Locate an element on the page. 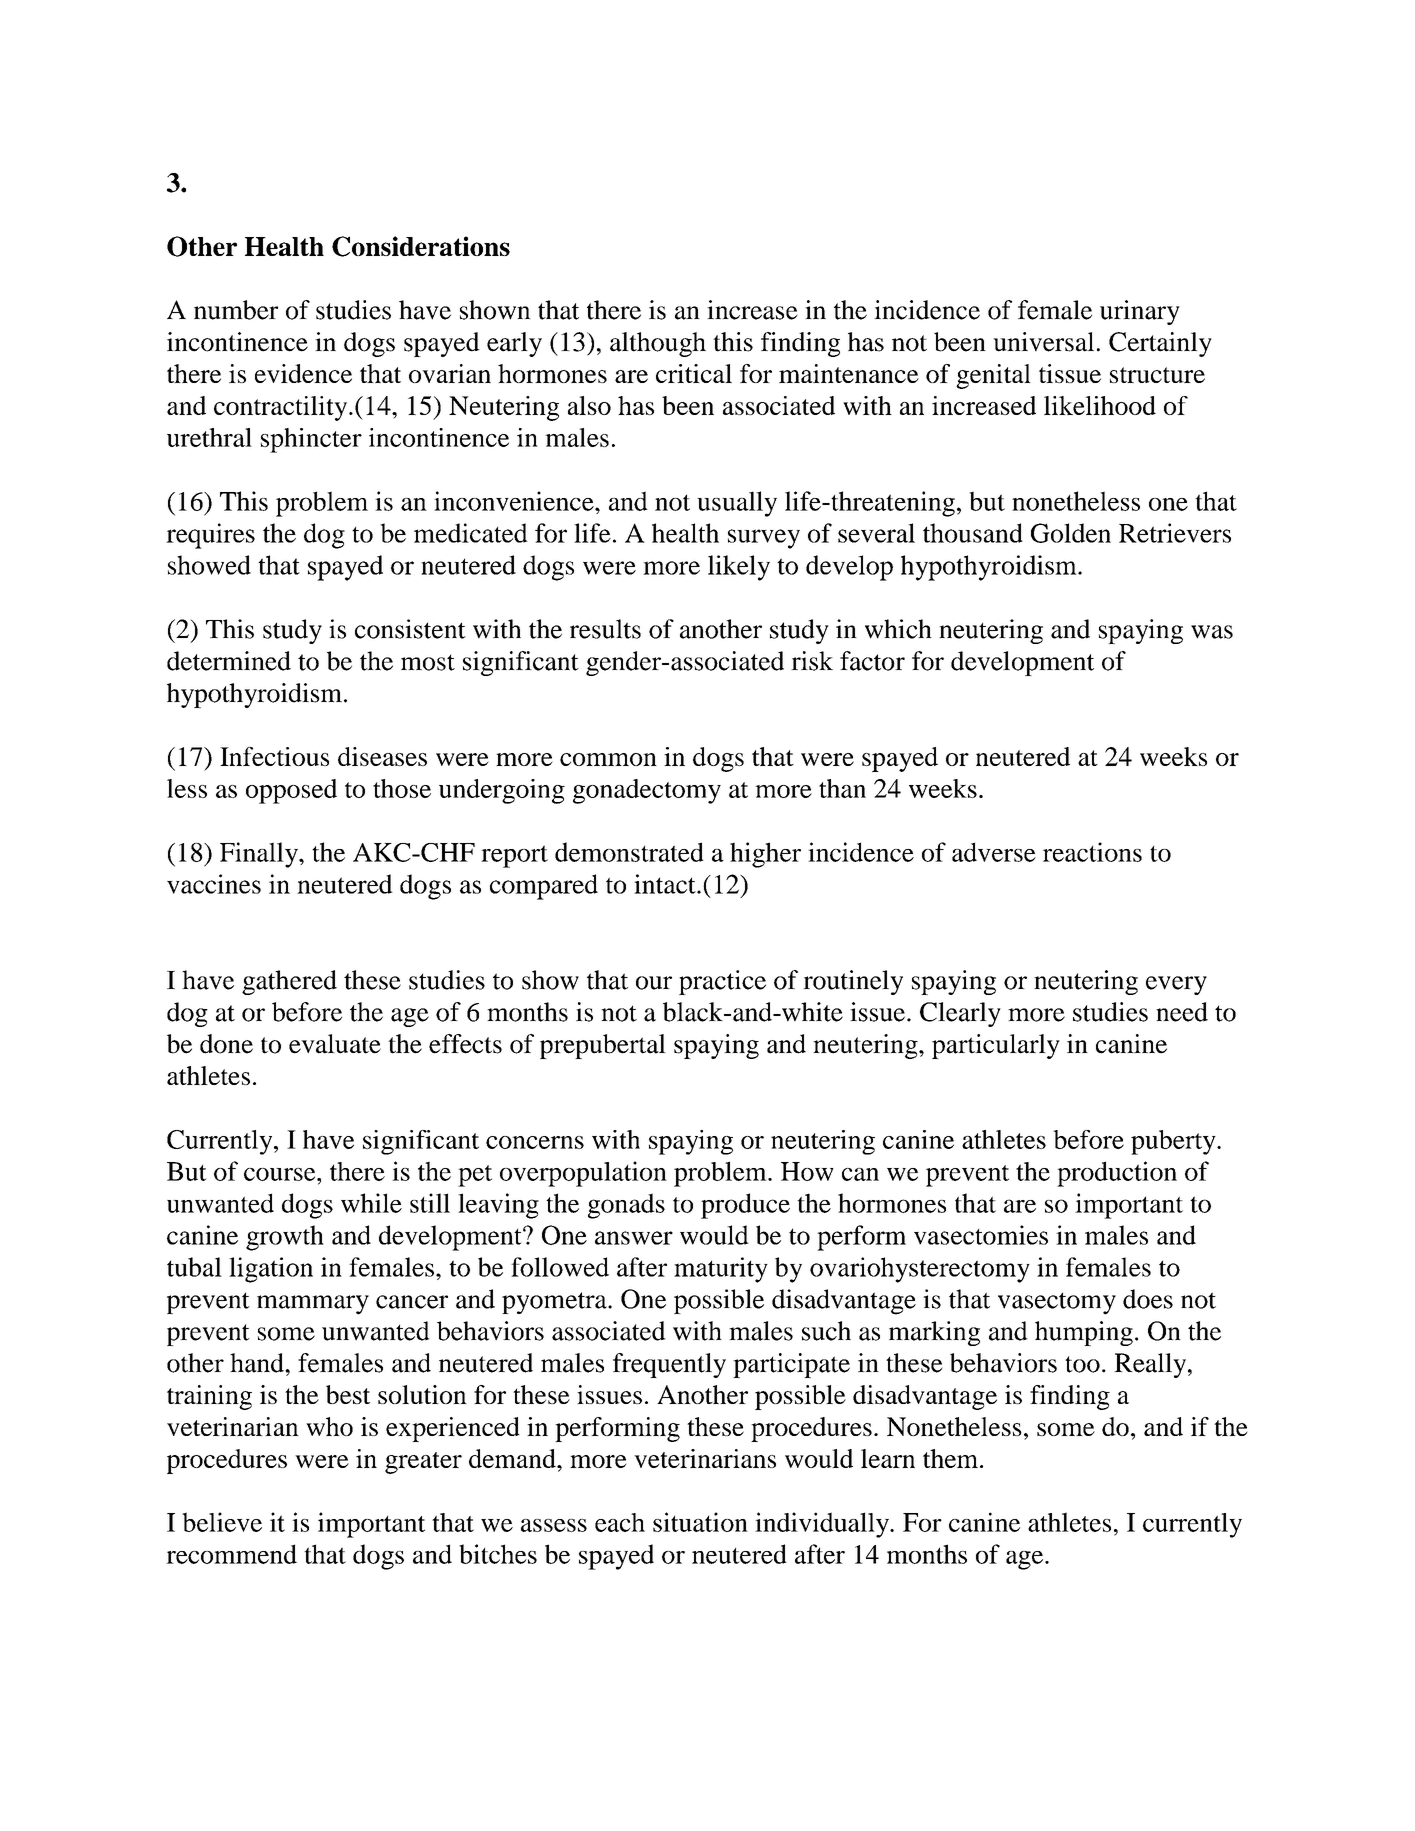 This image has height=1831, width=1415. although is located at coordinates (658, 344).
